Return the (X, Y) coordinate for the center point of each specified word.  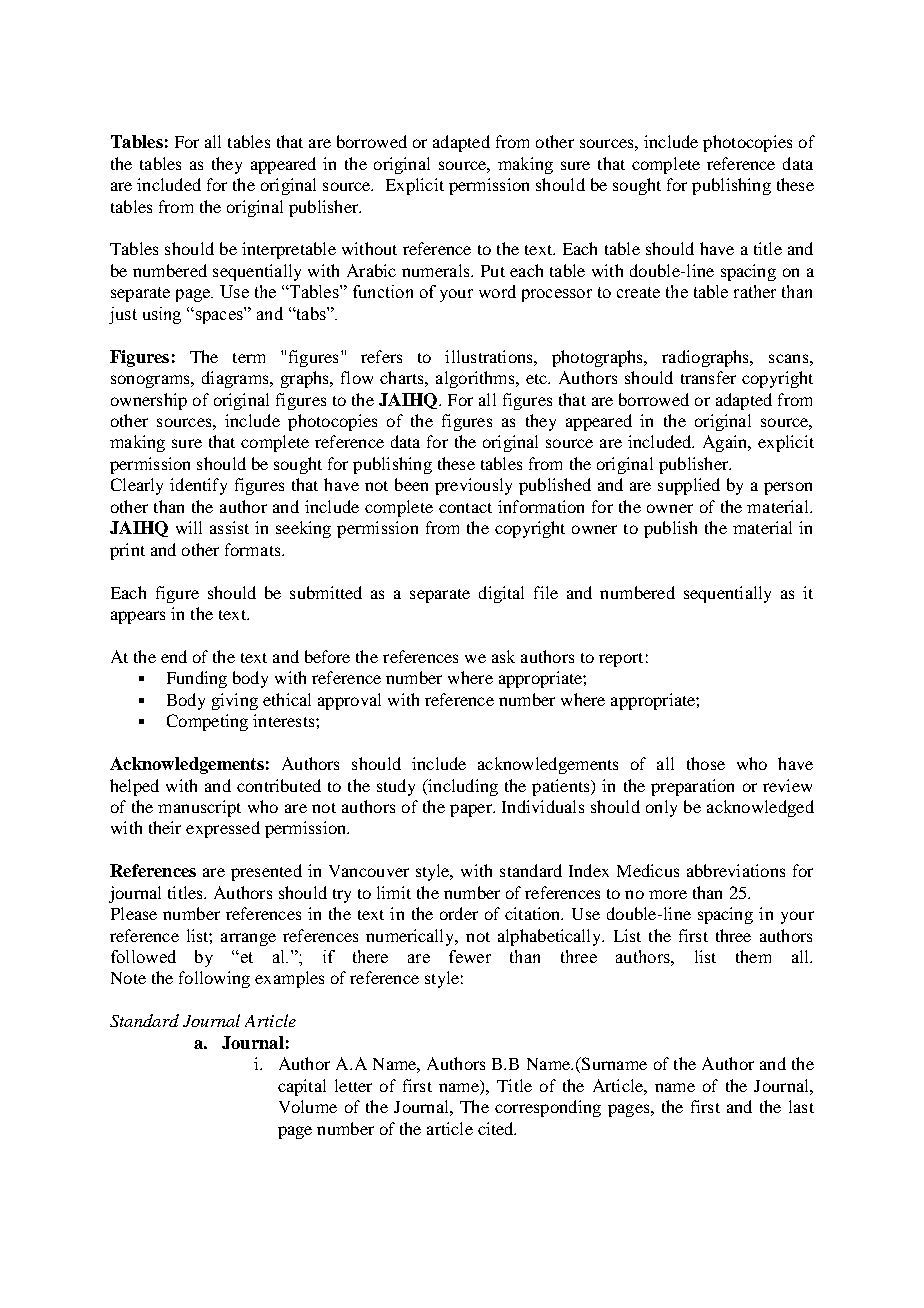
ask (503, 656)
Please (134, 913)
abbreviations (736, 870)
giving (235, 701)
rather (755, 291)
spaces (218, 317)
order (459, 913)
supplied (689, 486)
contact (465, 508)
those (706, 763)
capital (302, 1087)
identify (198, 486)
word (497, 291)
